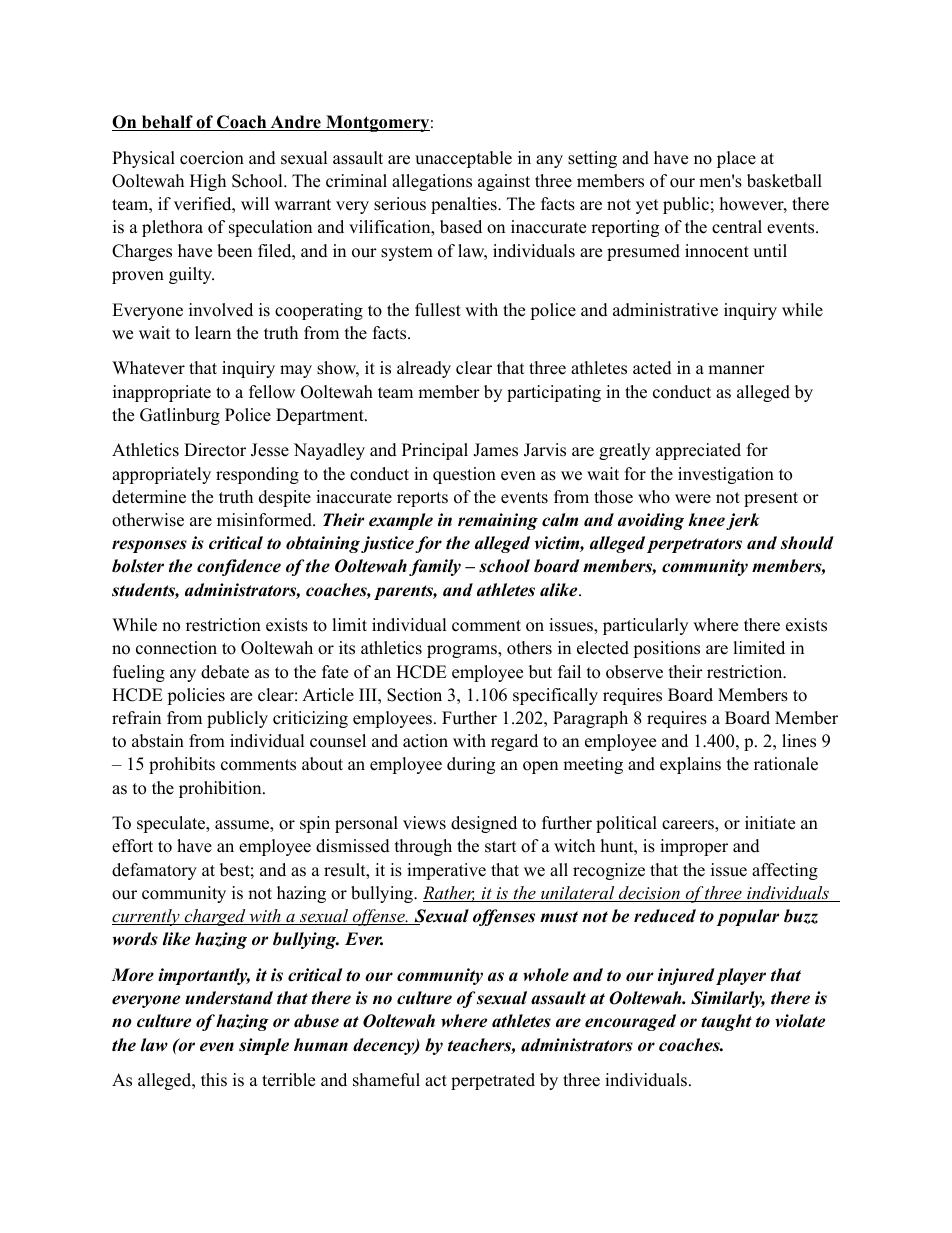 This page has height=1233, width=952. Describe the element at coordinates (214, 1080) in the page. I see `this` at that location.
